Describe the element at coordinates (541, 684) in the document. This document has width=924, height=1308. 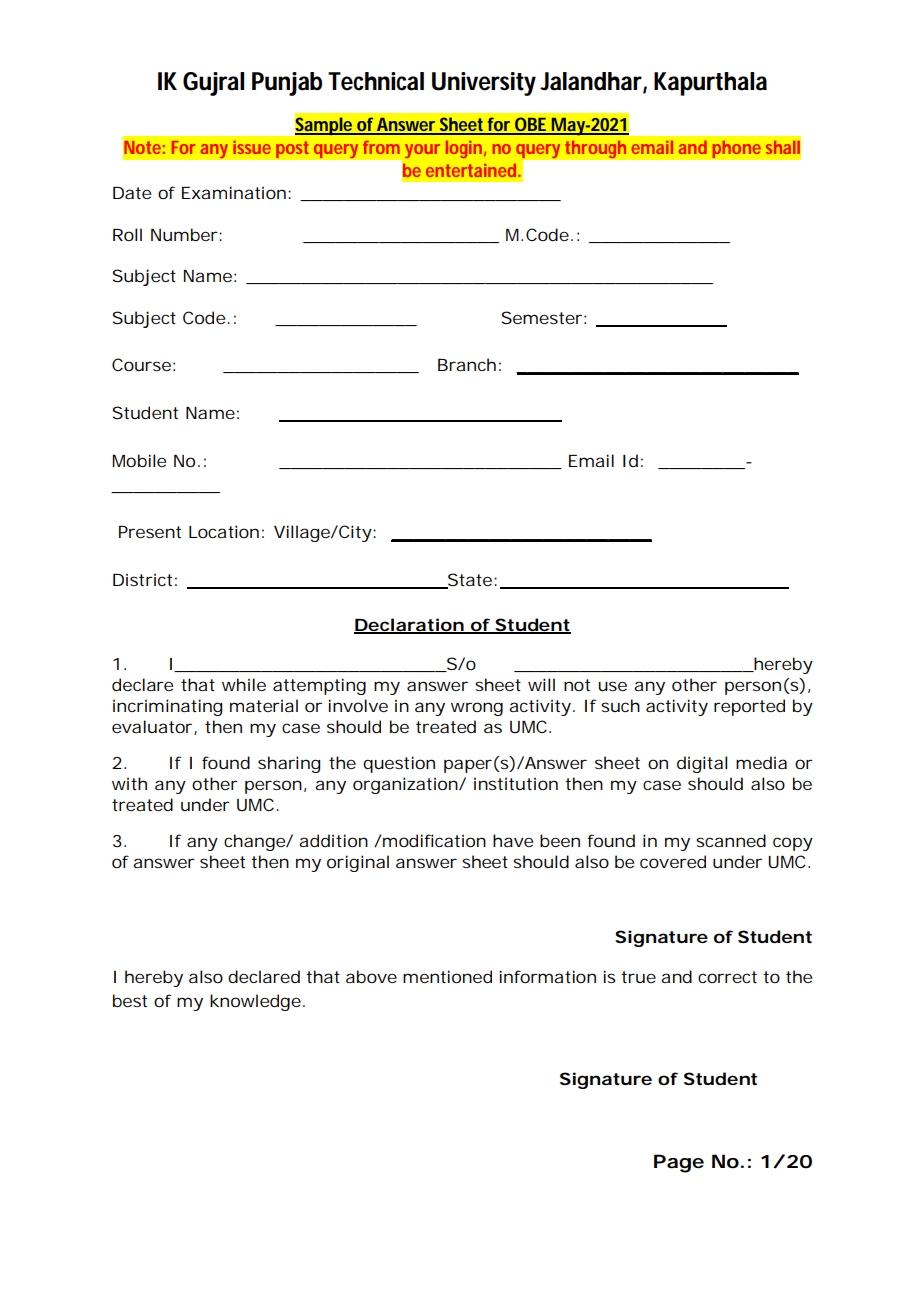
I see `will` at that location.
